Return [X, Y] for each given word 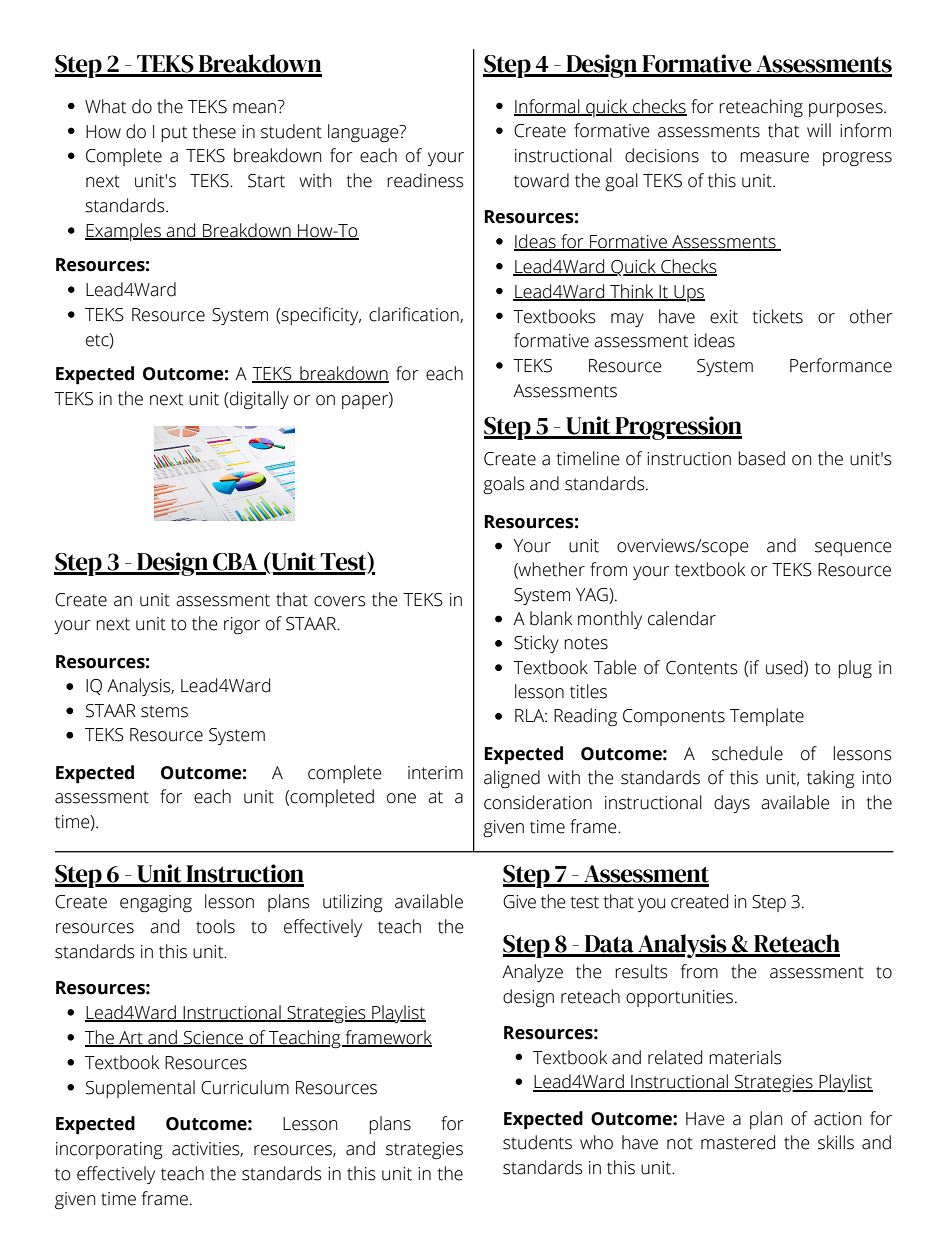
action [837, 1119]
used [785, 667]
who [596, 1142]
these [214, 131]
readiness [425, 180]
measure [774, 157]
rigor [242, 625]
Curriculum [245, 1087]
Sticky [536, 644]
